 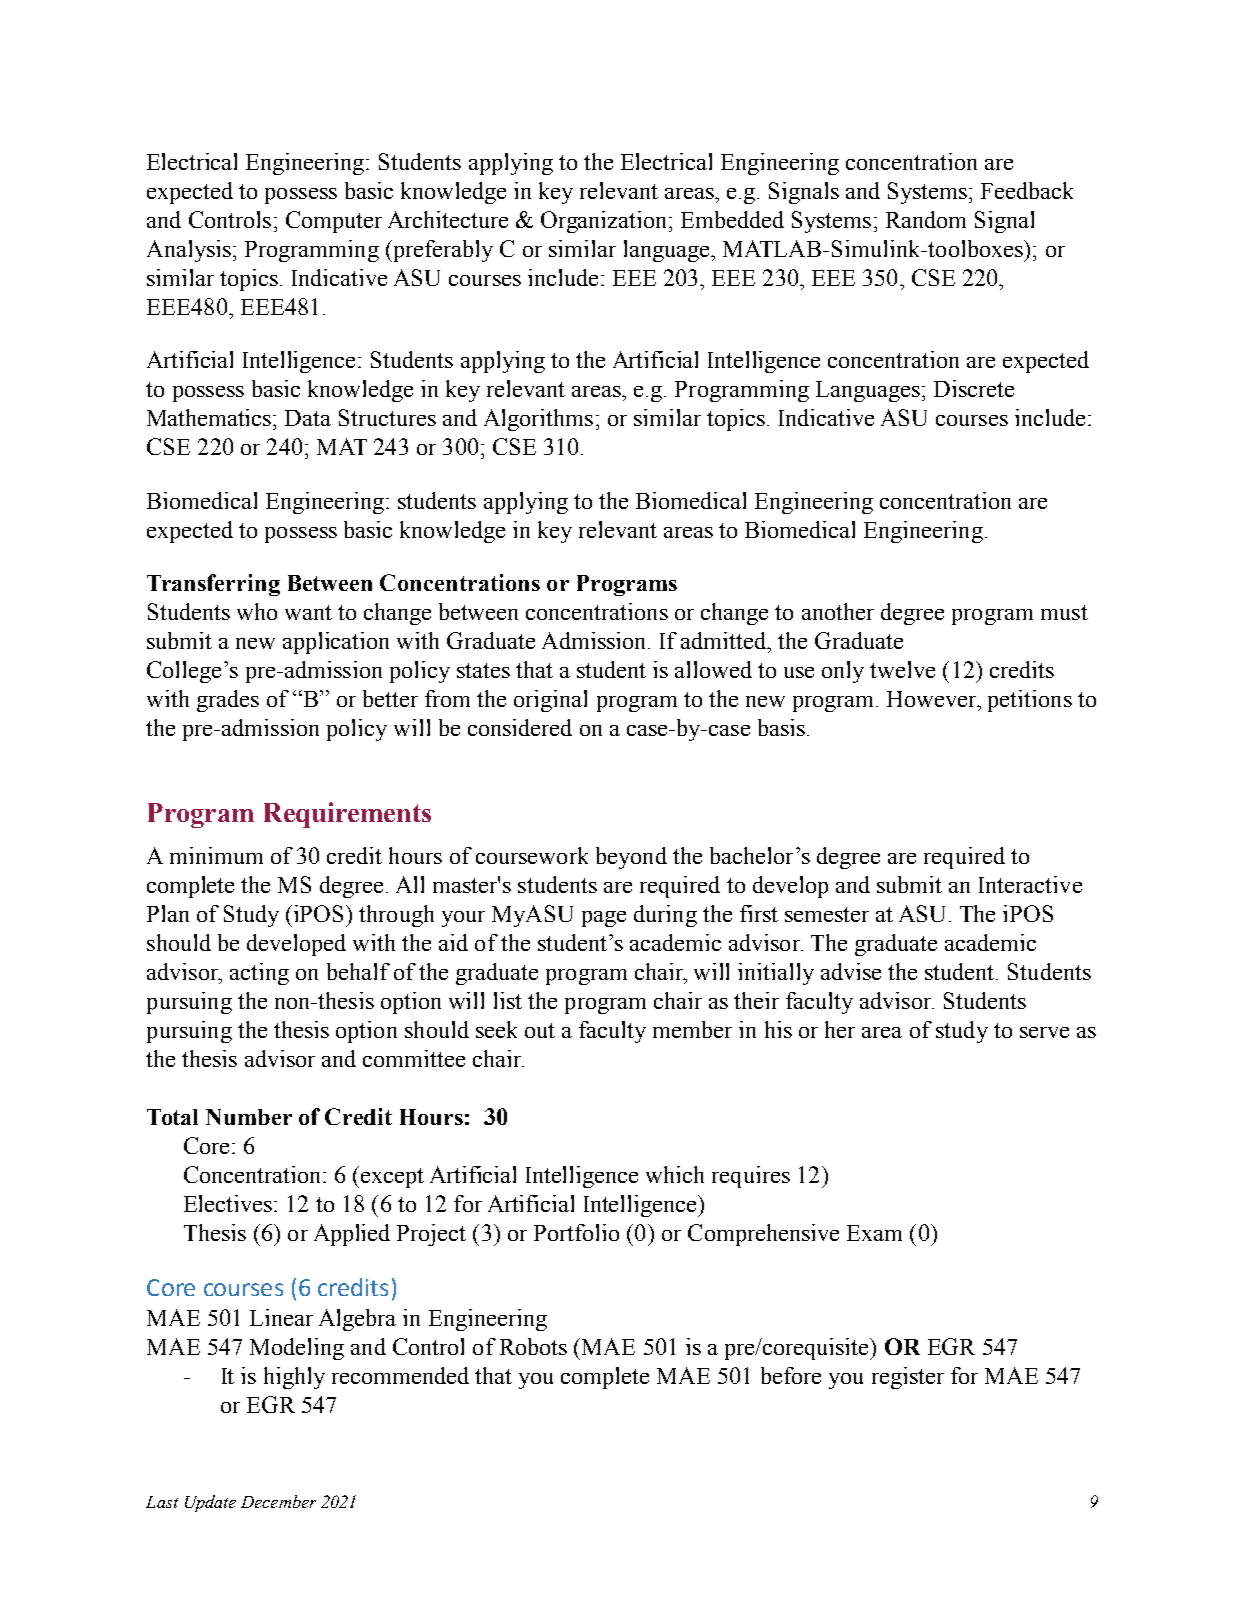 What do you see at coordinates (605, 222) in the screenshot?
I see `Organization` at bounding box center [605, 222].
